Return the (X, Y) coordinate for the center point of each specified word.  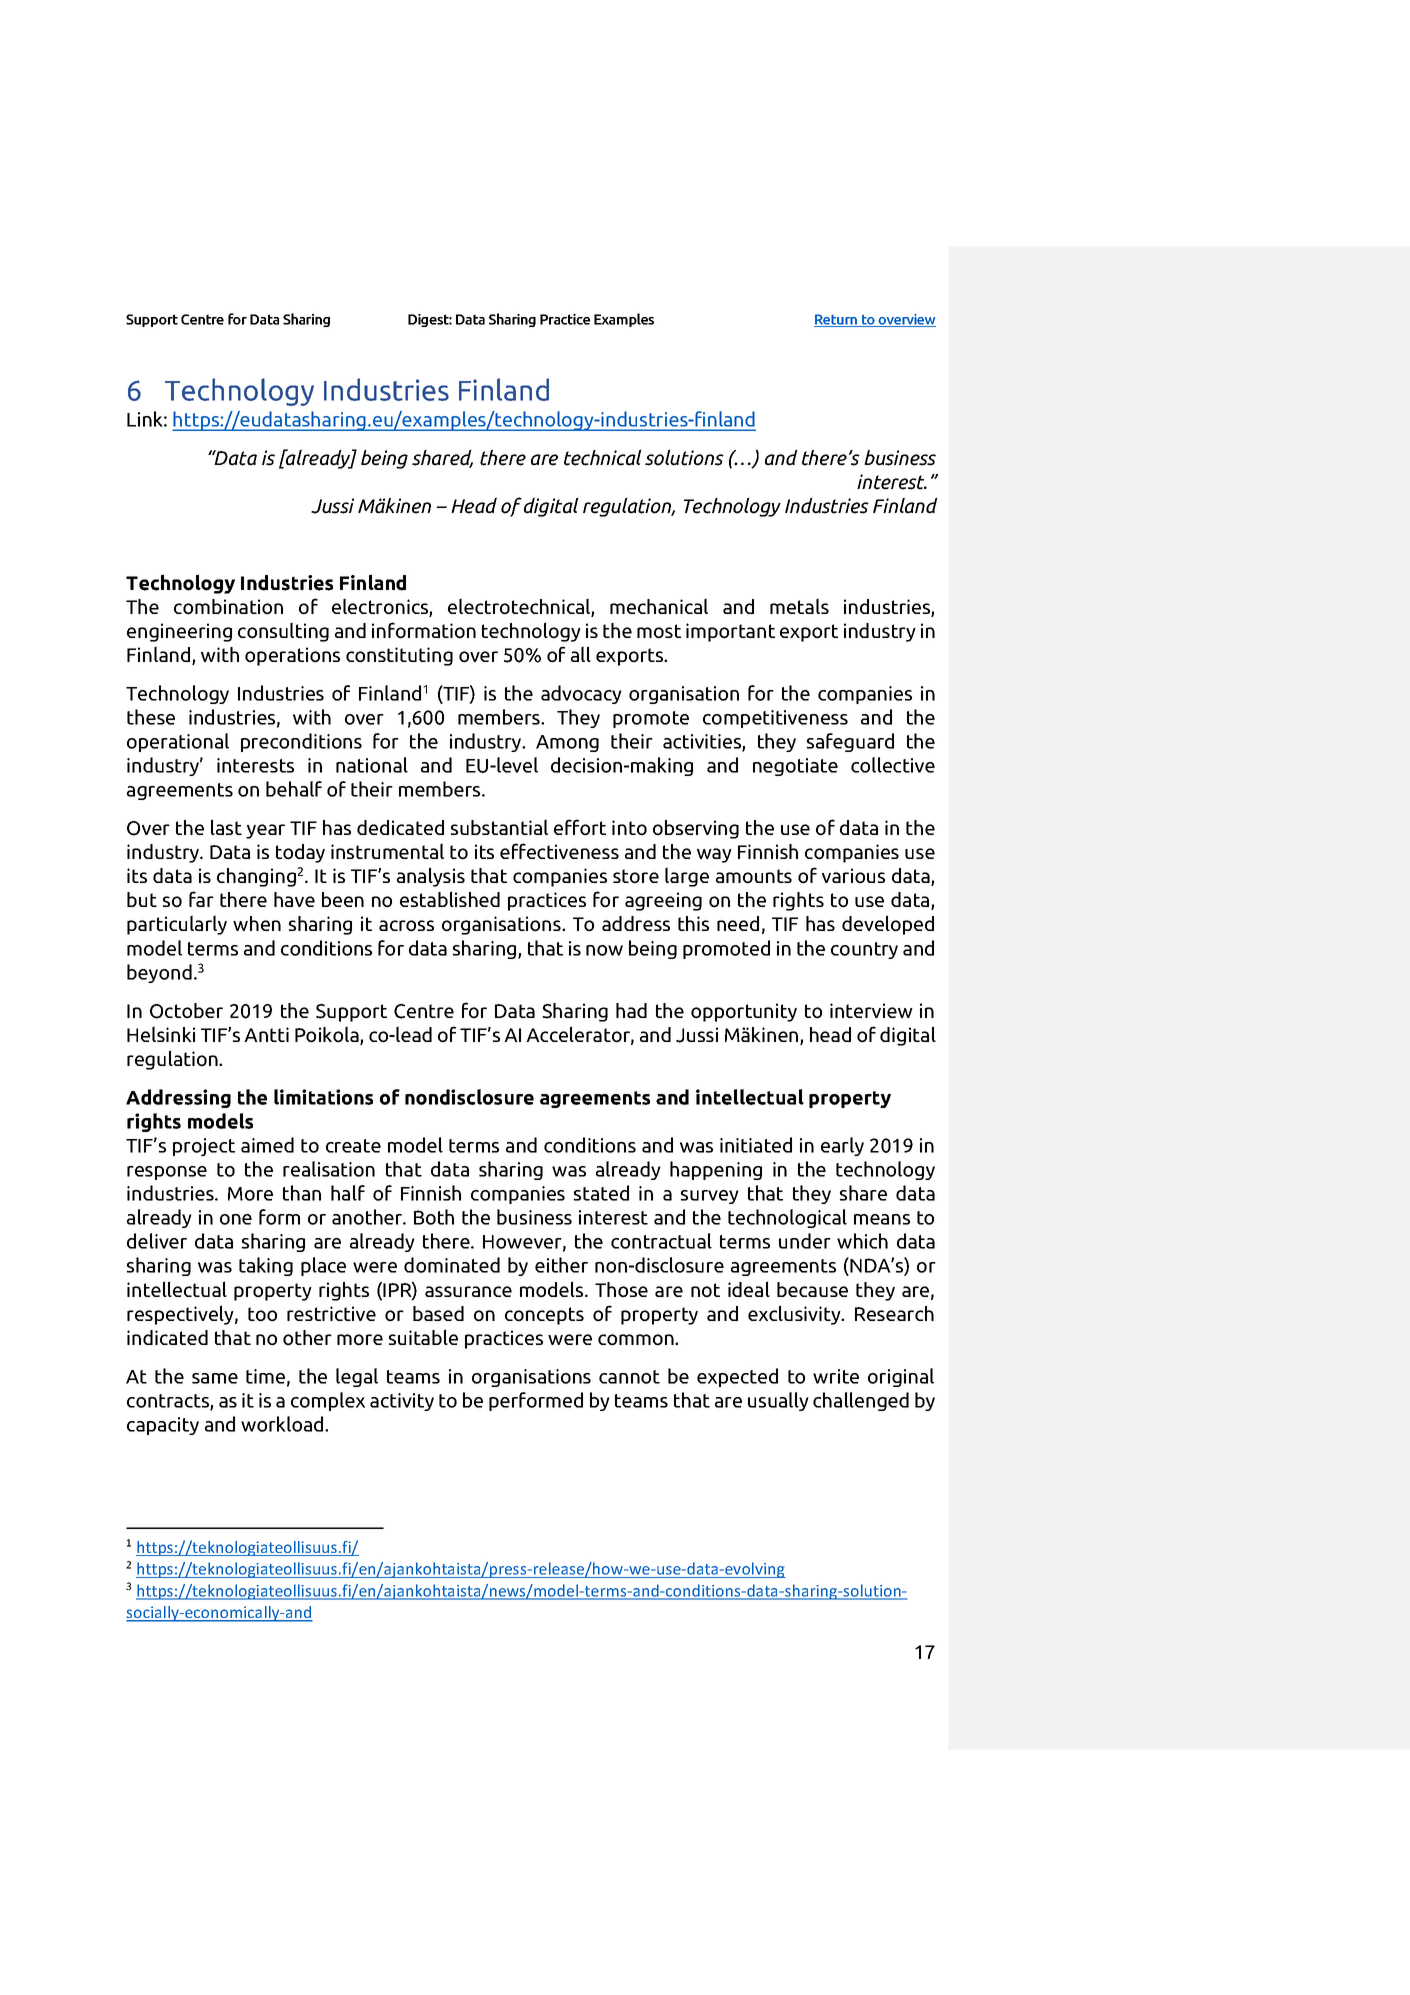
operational (178, 742)
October (186, 1011)
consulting (283, 632)
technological (787, 1218)
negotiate (795, 767)
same (215, 1378)
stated (601, 1193)
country (864, 950)
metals (799, 606)
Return (837, 320)
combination (228, 607)
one (236, 1219)
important (730, 632)
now (604, 950)
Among (567, 743)
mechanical (659, 606)
